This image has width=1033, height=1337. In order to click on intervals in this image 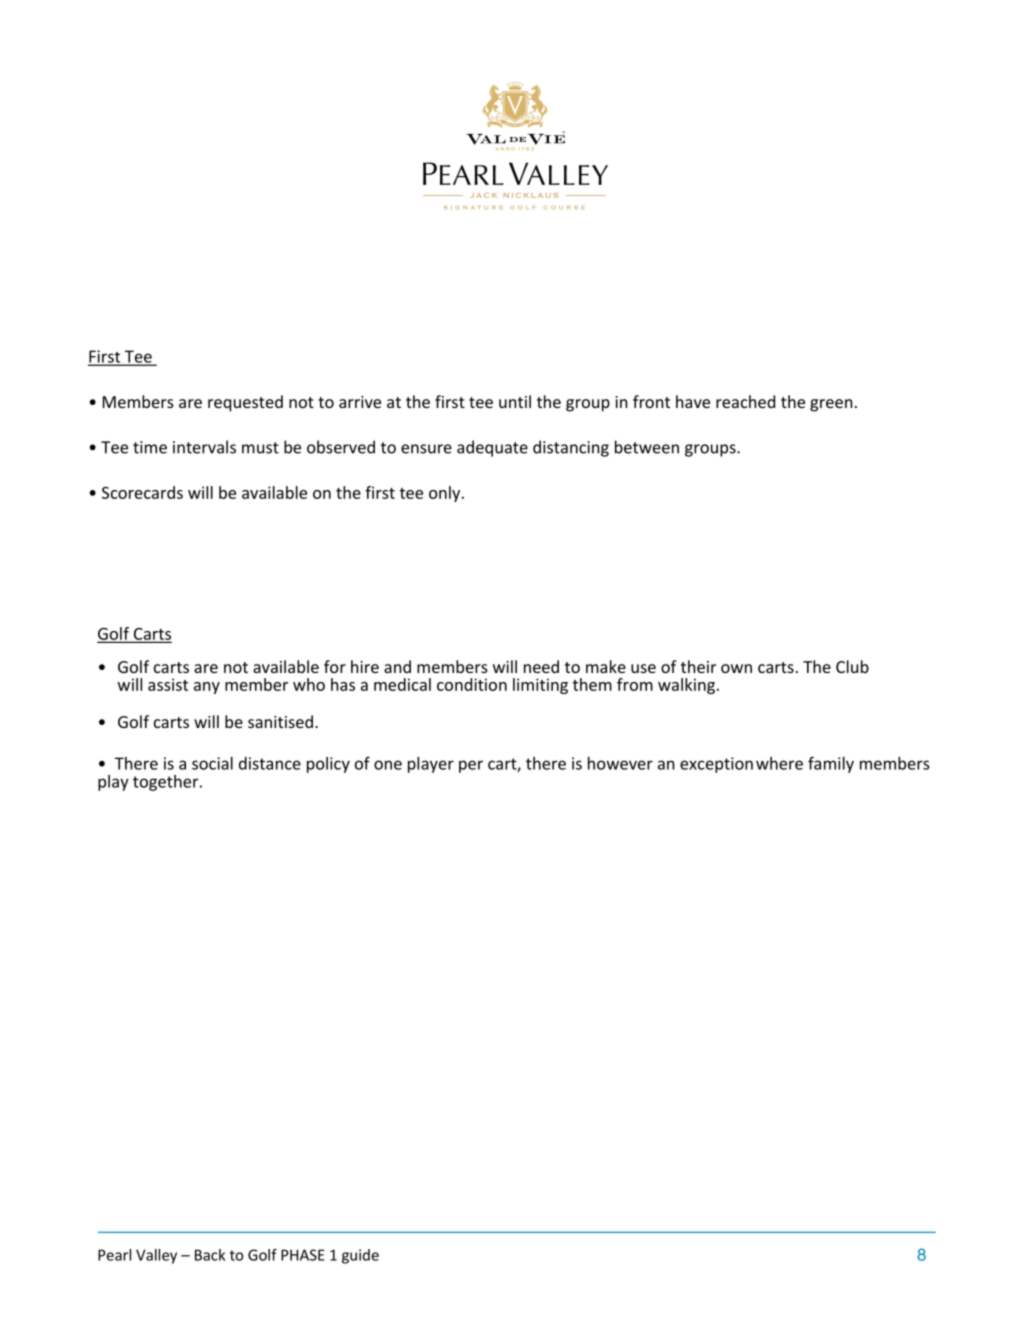, I will do `click(204, 447)`.
